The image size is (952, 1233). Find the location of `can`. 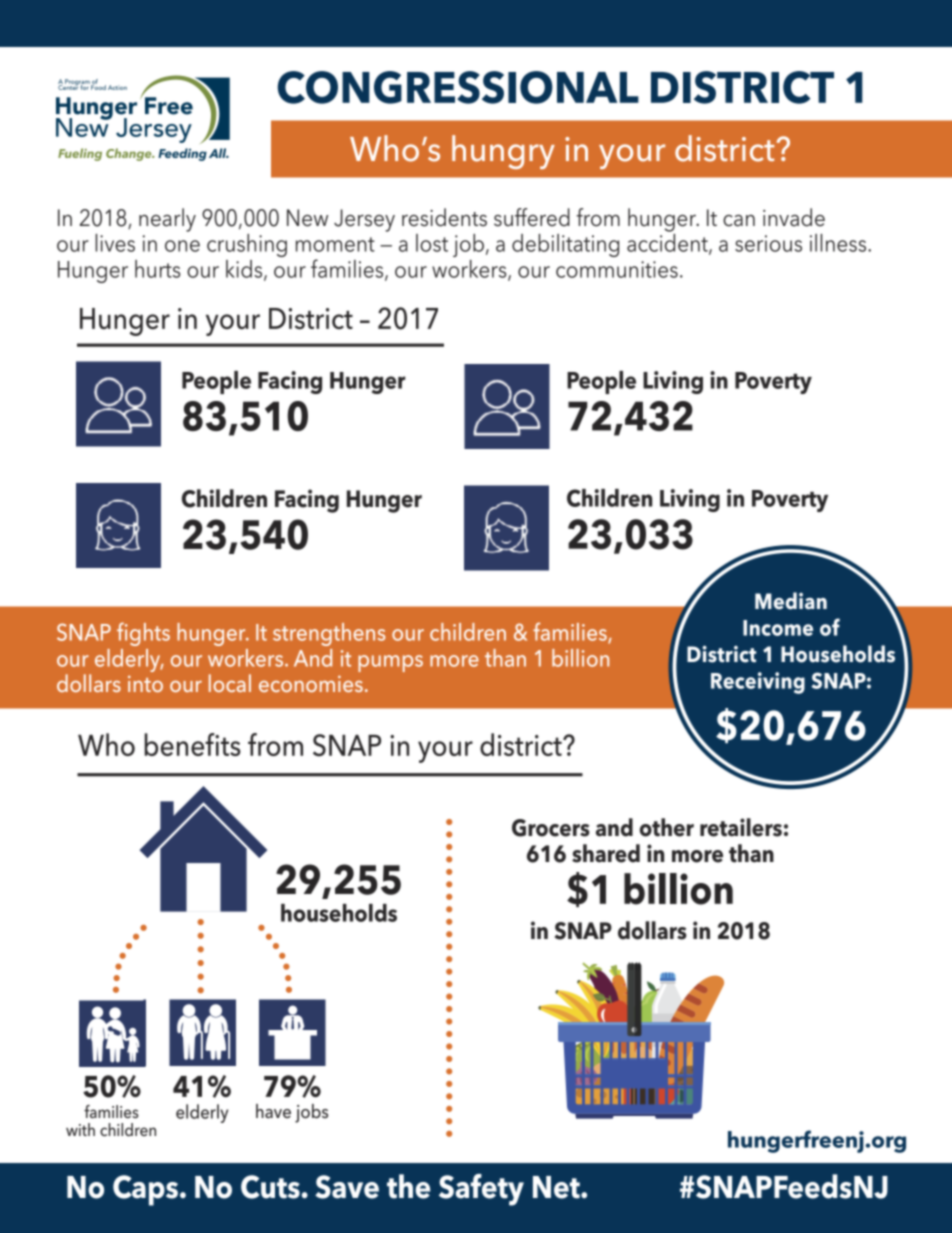

can is located at coordinates (739, 221).
